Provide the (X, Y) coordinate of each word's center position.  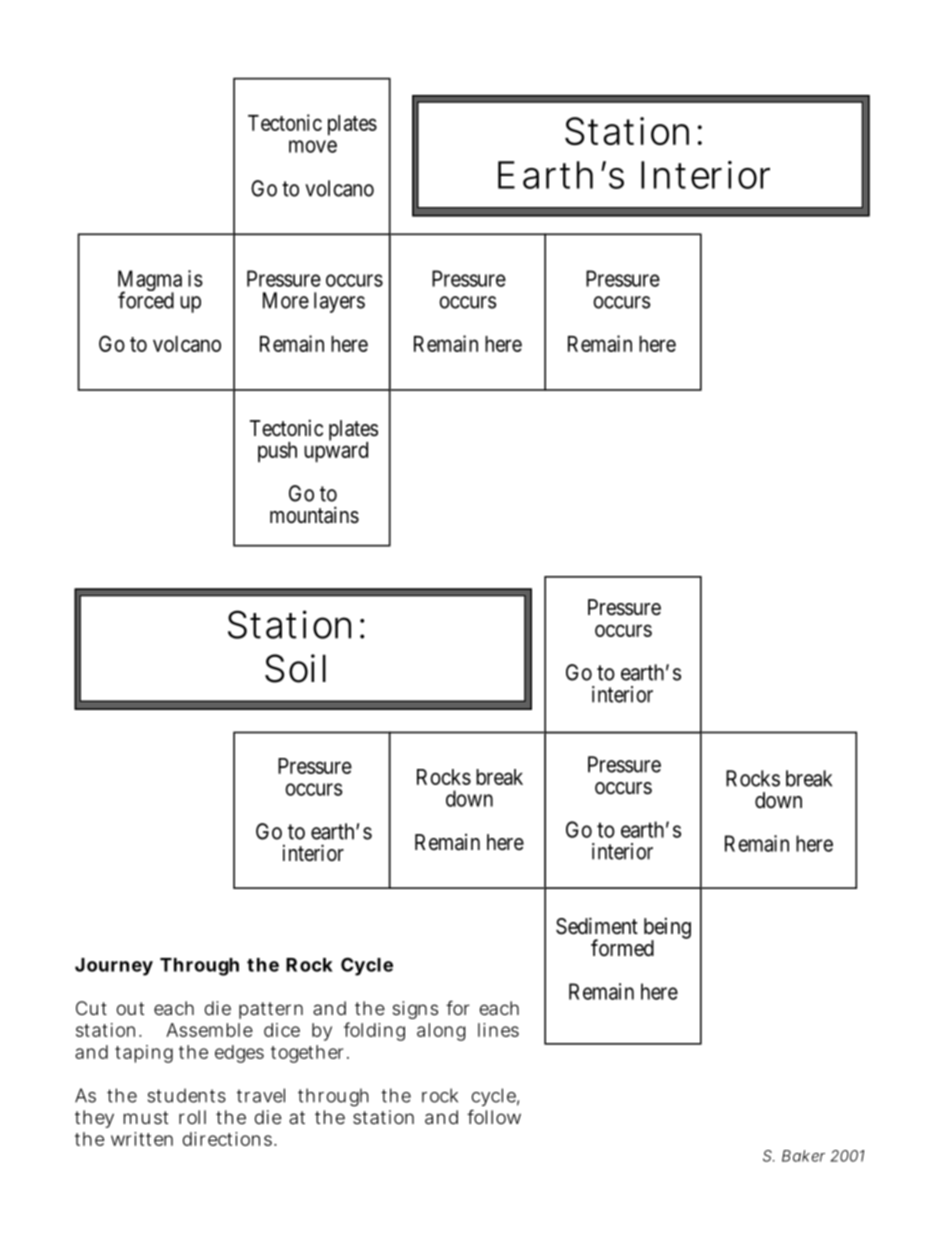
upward (336, 451)
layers (339, 302)
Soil (295, 668)
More (286, 300)
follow (494, 1117)
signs (415, 1010)
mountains (314, 515)
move (313, 146)
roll (192, 1117)
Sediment (597, 926)
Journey (114, 967)
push (277, 452)
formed (622, 948)
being (667, 929)
